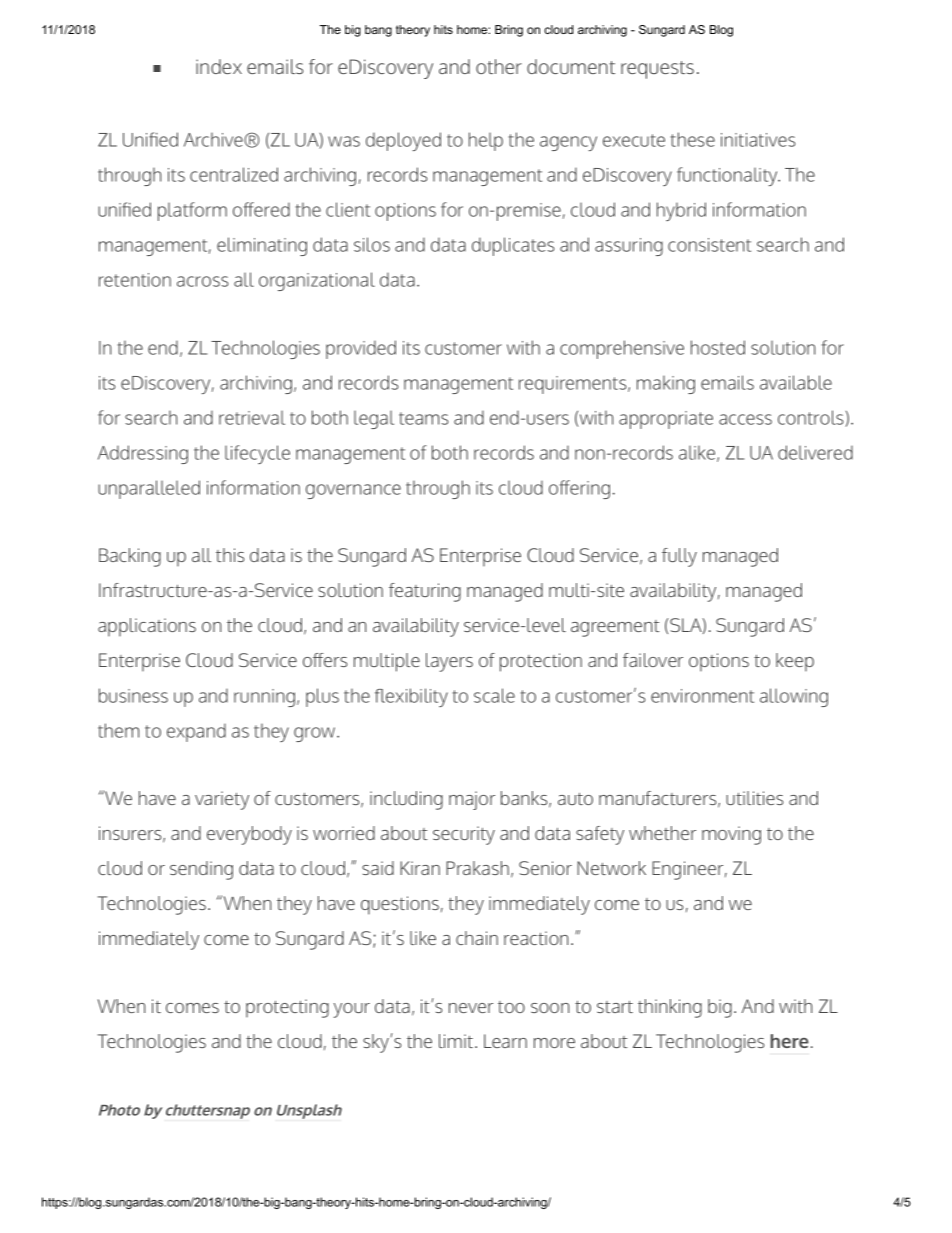 This page has height=1233, width=952. Describe the element at coordinates (287, 1008) in the page. I see `protecting` at that location.
